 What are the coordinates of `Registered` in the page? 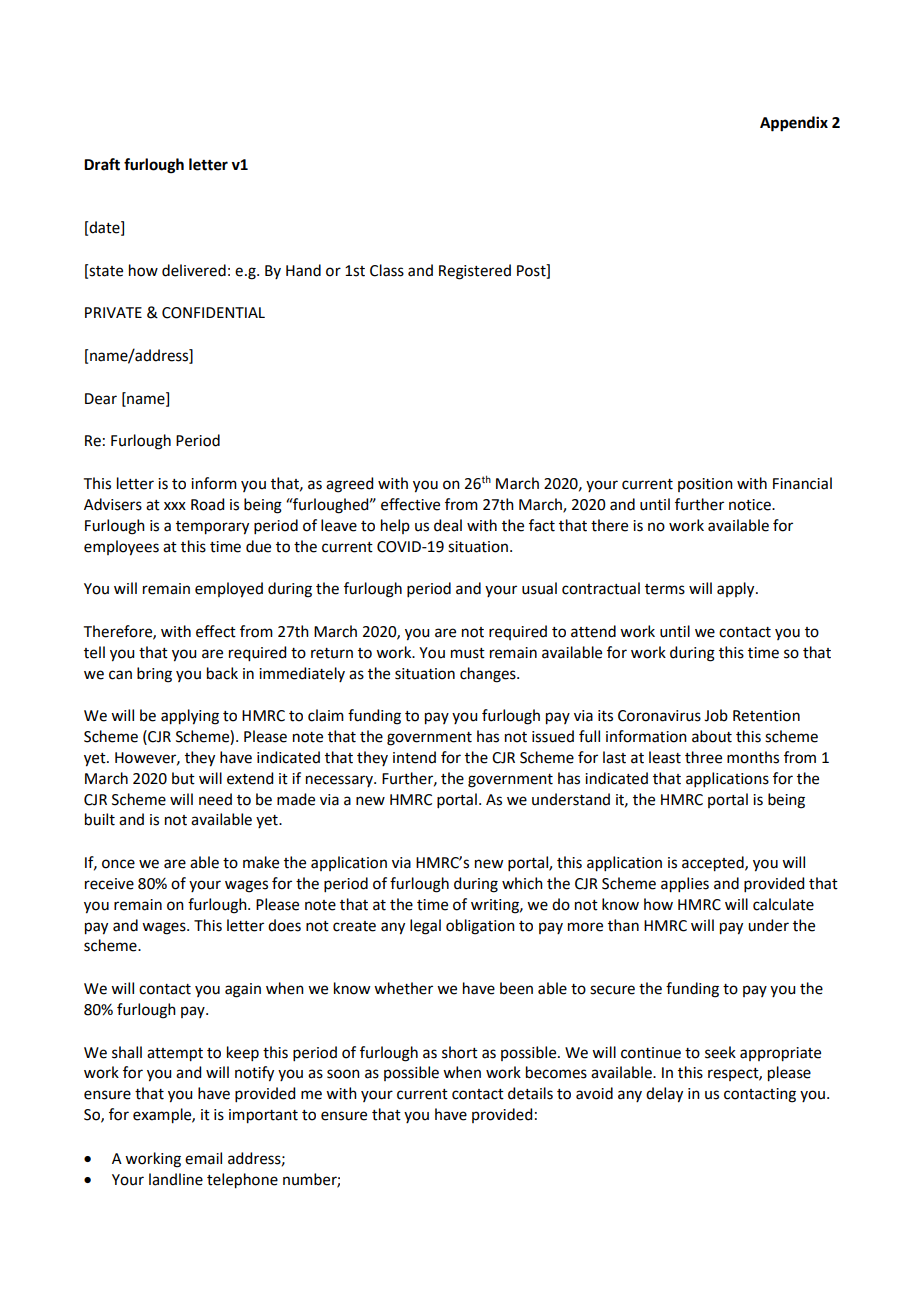 It's located at (475, 272).
